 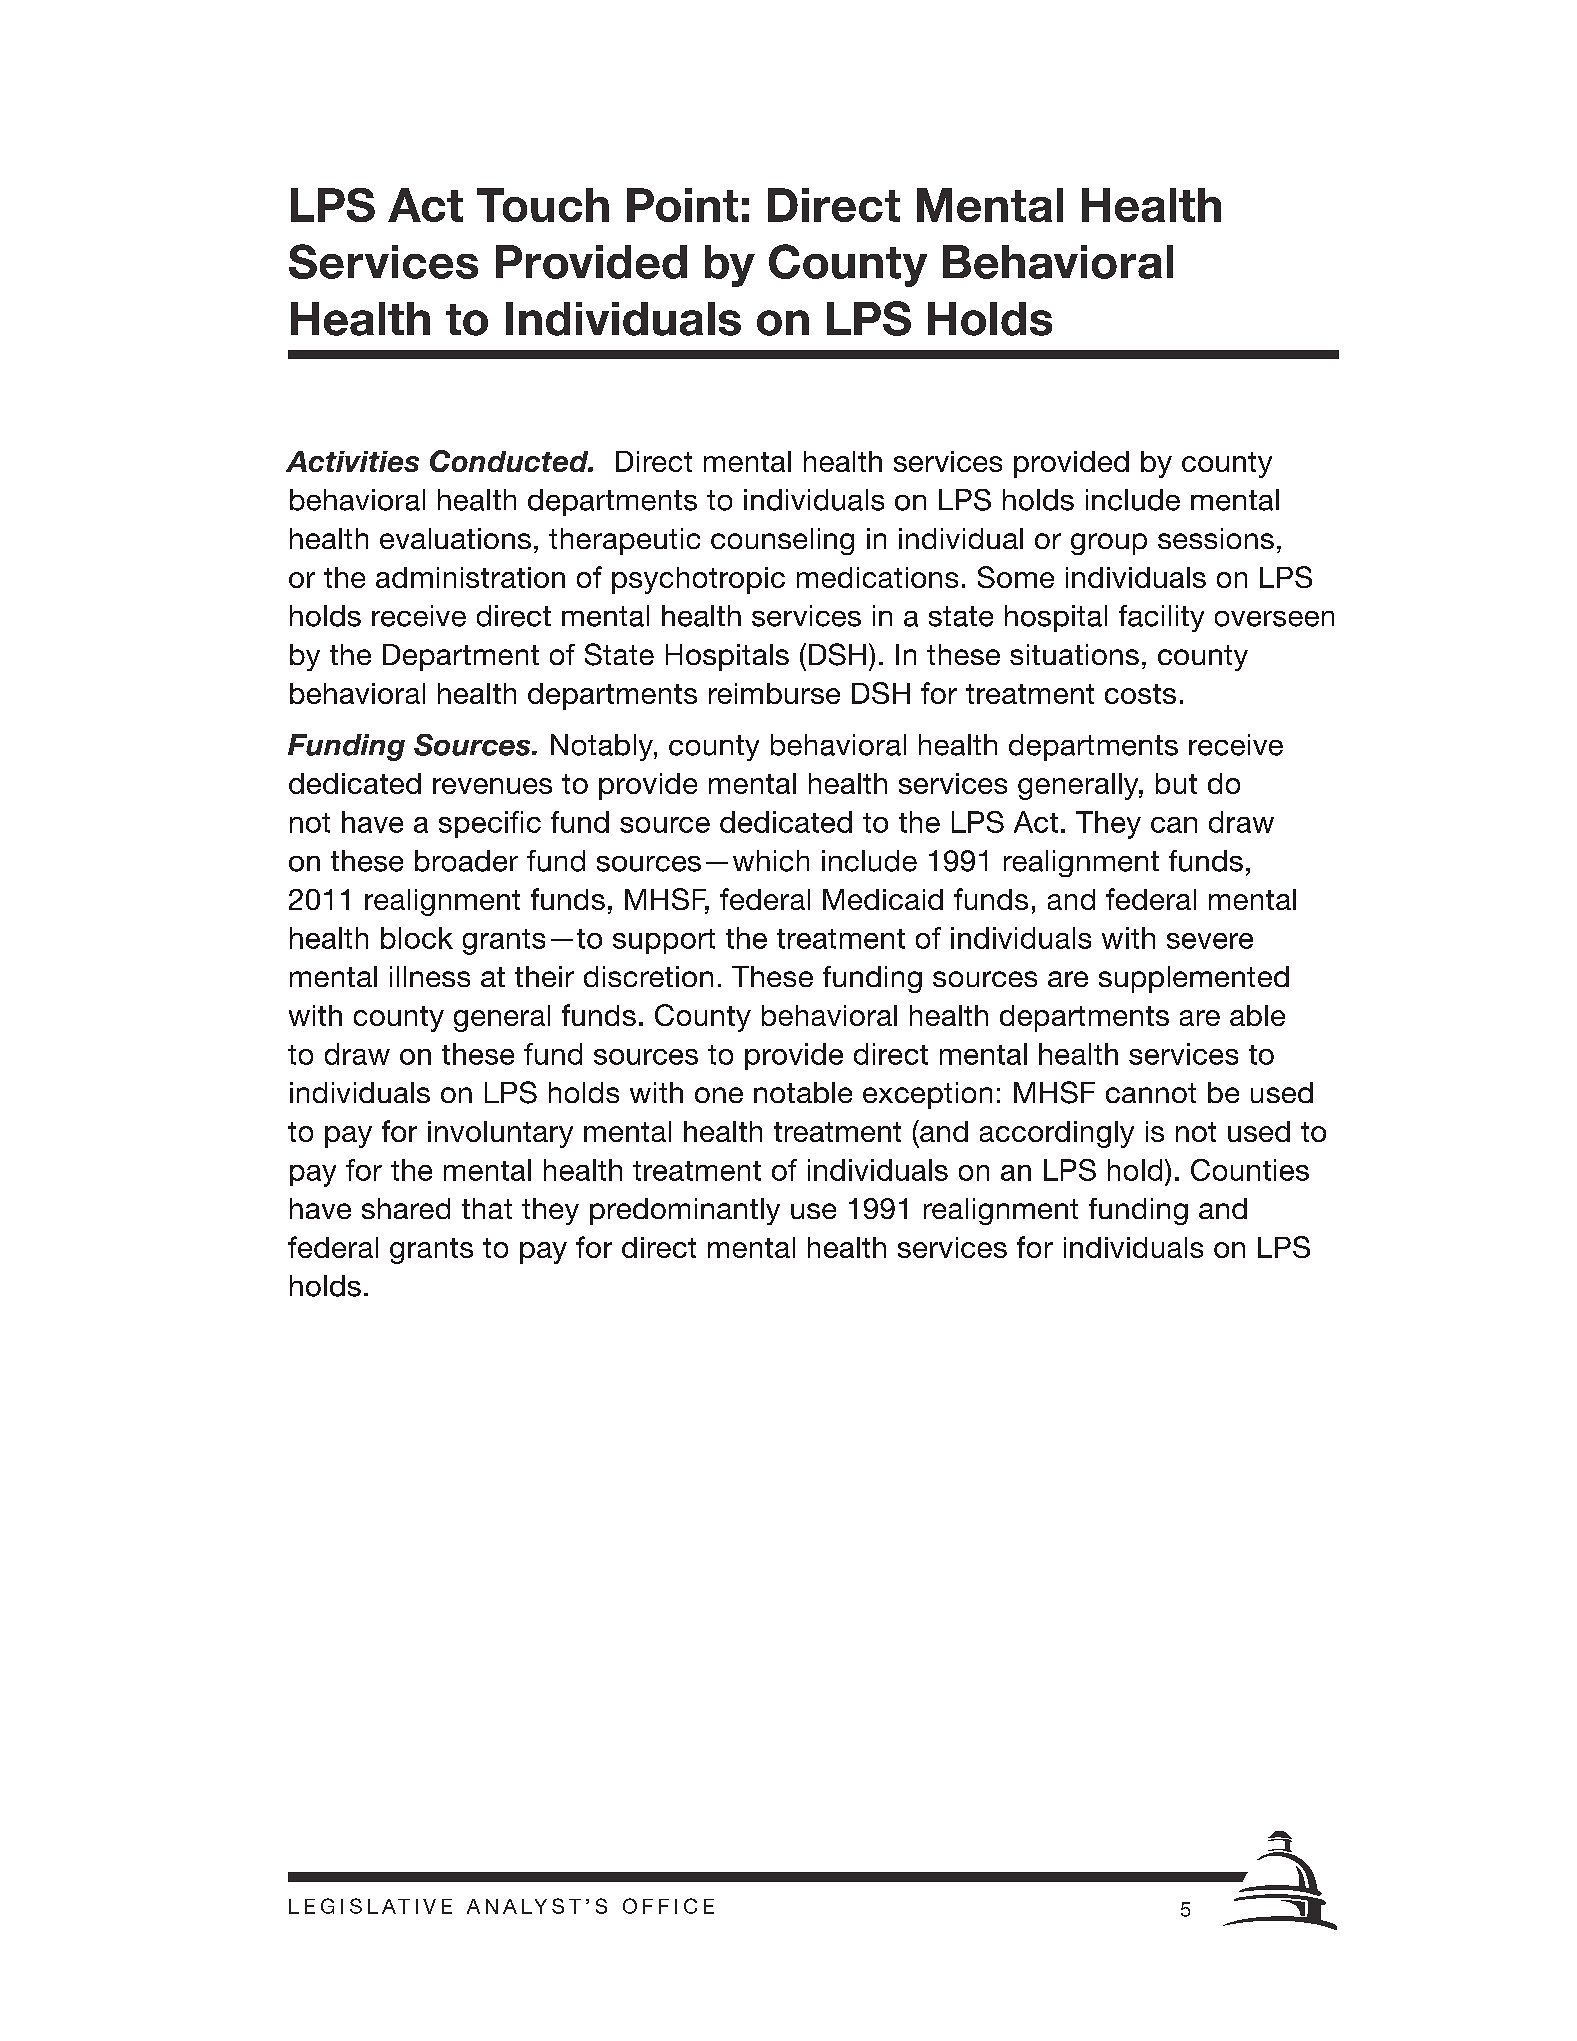 I want to click on Point, so click(x=682, y=205).
